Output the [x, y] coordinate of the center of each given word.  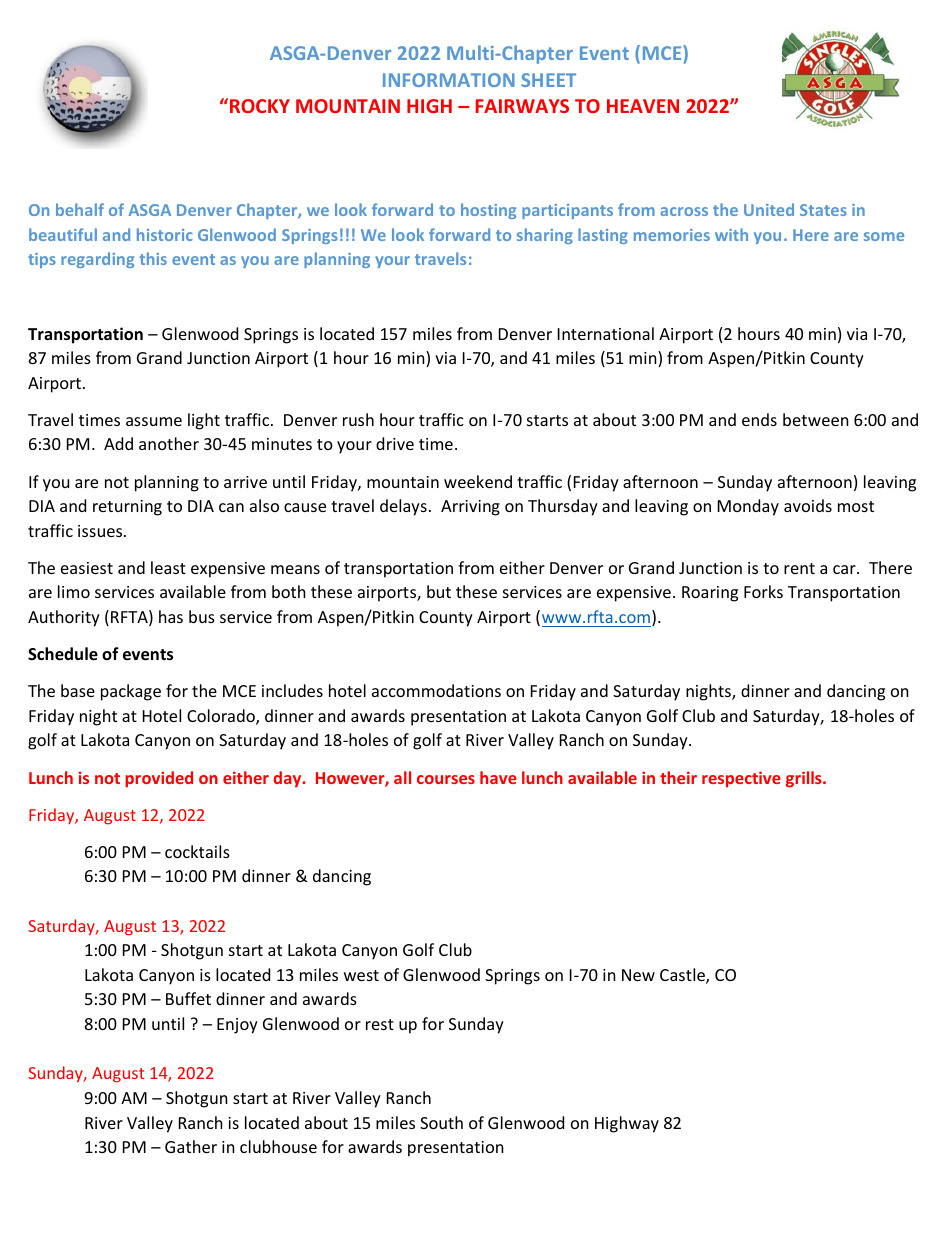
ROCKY [260, 106]
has [171, 616]
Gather [191, 1146]
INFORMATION [449, 80]
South [441, 1122]
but [439, 591]
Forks [763, 591]
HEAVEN [643, 106]
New [638, 975]
